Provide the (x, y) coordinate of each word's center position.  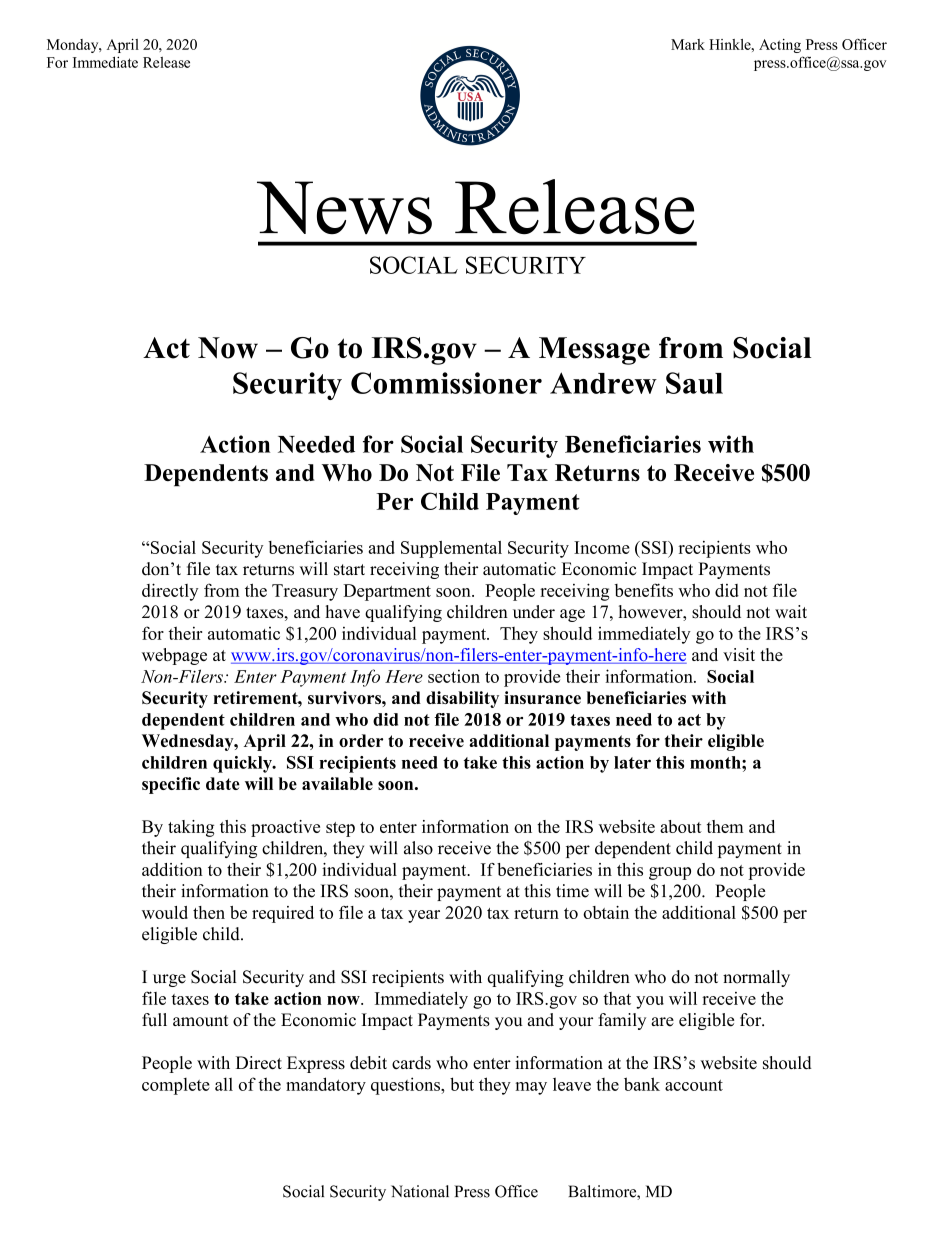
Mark (688, 44)
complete (176, 1086)
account (694, 1085)
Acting (780, 46)
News (344, 208)
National (420, 1191)
